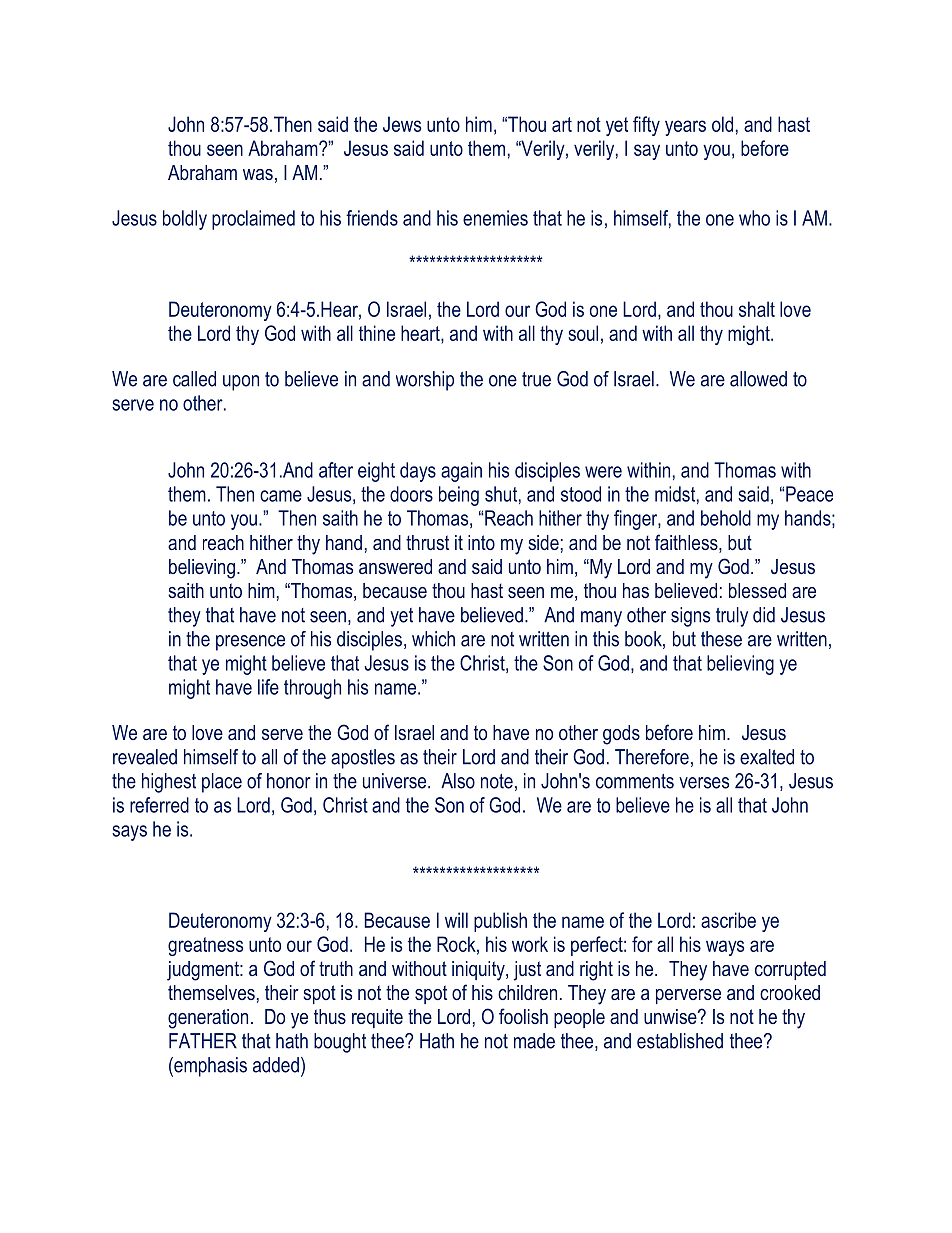  What do you see at coordinates (523, 1016) in the screenshot?
I see `foolish` at bounding box center [523, 1016].
